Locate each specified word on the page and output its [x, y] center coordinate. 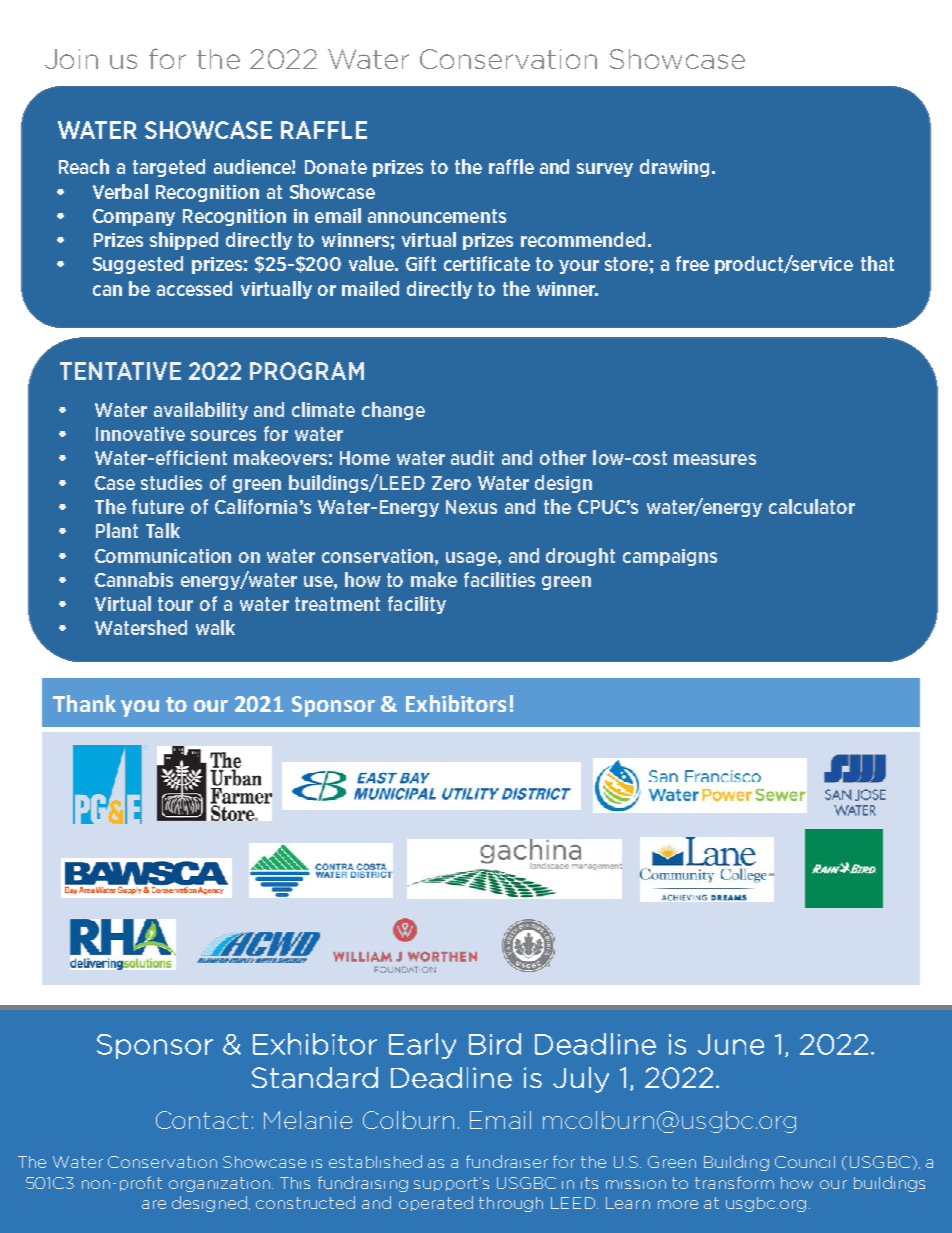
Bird [495, 1044]
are [154, 1204]
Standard [315, 1078]
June [731, 1044]
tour [175, 604]
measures [715, 459]
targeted [169, 168]
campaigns [670, 557]
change [393, 411]
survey [605, 170]
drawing [676, 168]
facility [417, 605]
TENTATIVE [120, 371]
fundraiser [507, 1161]
